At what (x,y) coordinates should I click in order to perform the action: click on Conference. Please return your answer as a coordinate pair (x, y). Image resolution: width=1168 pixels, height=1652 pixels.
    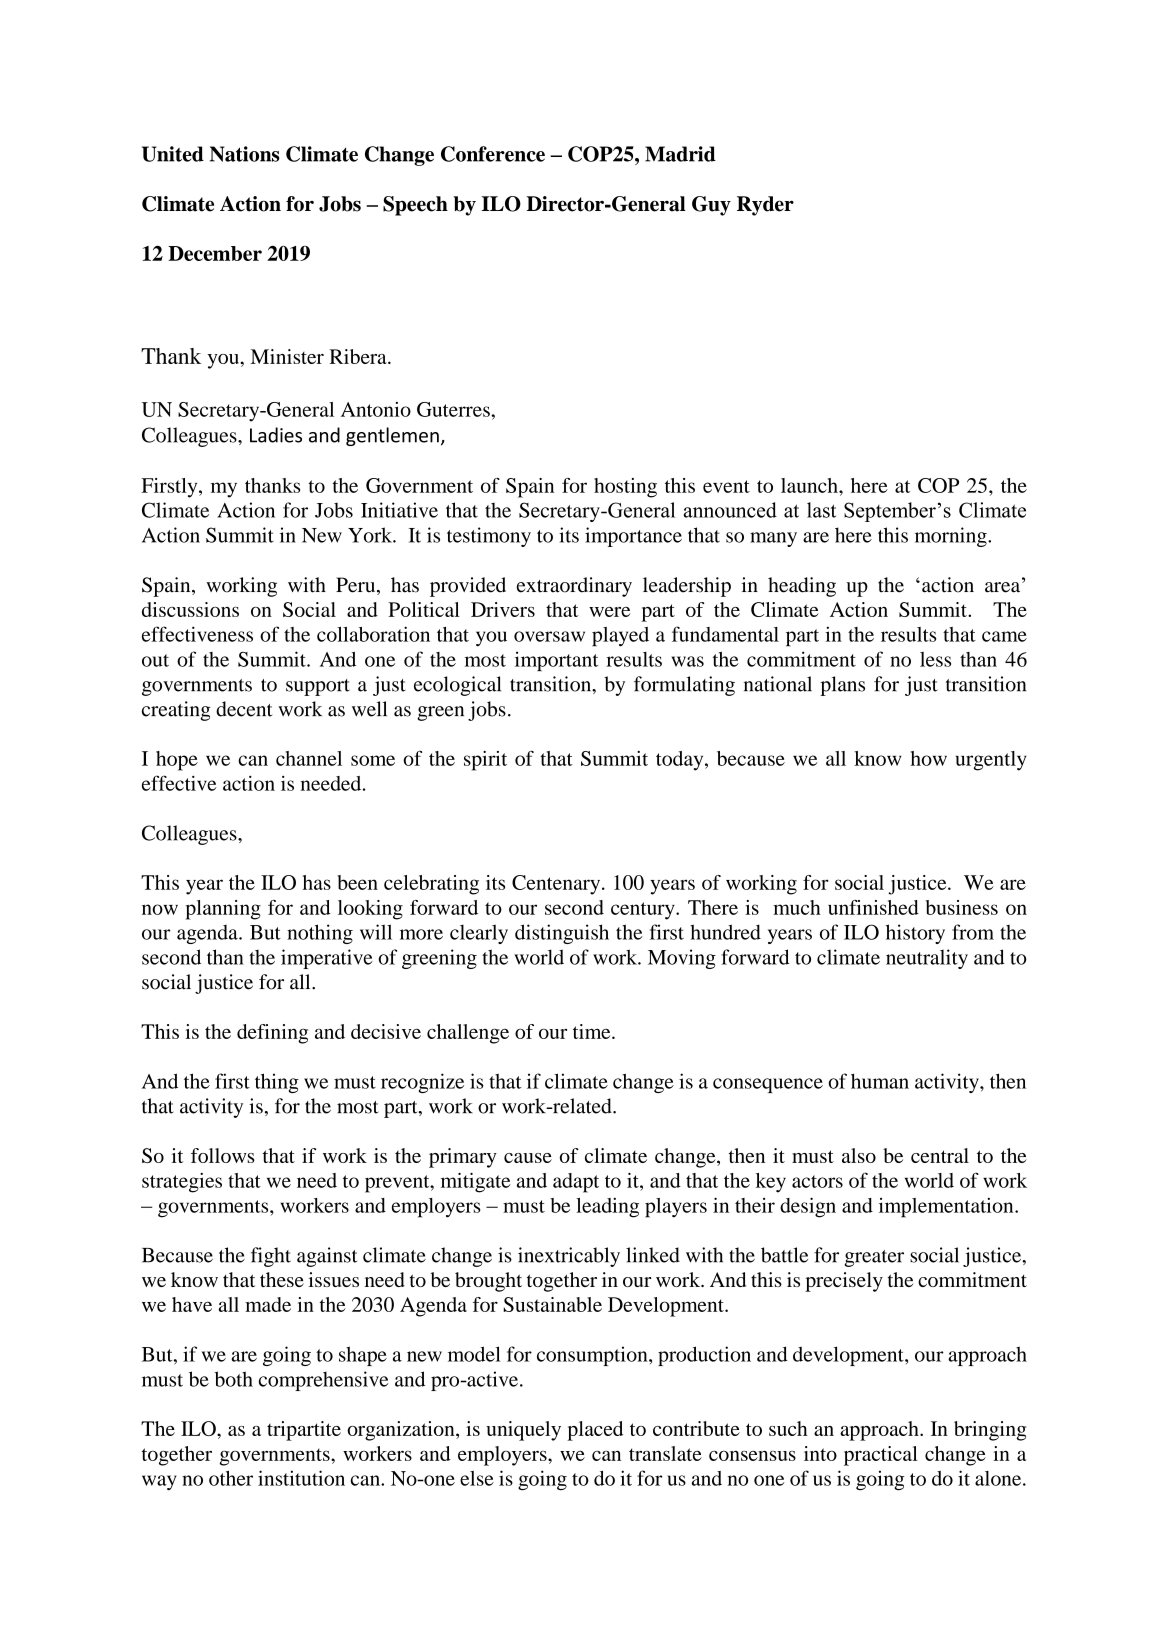
    Looking at the image, I should click on (493, 154).
